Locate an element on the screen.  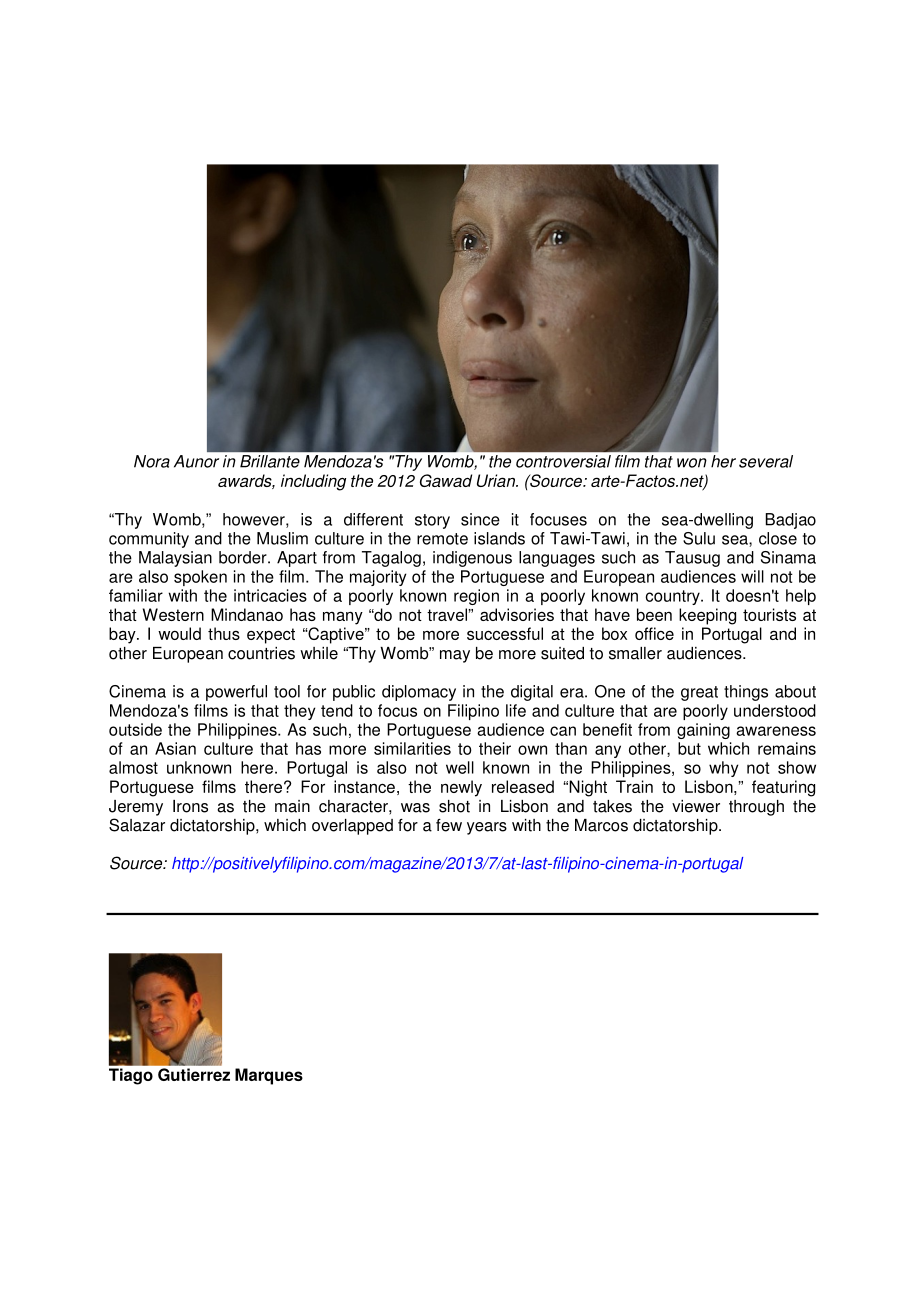
years is located at coordinates (487, 828).
